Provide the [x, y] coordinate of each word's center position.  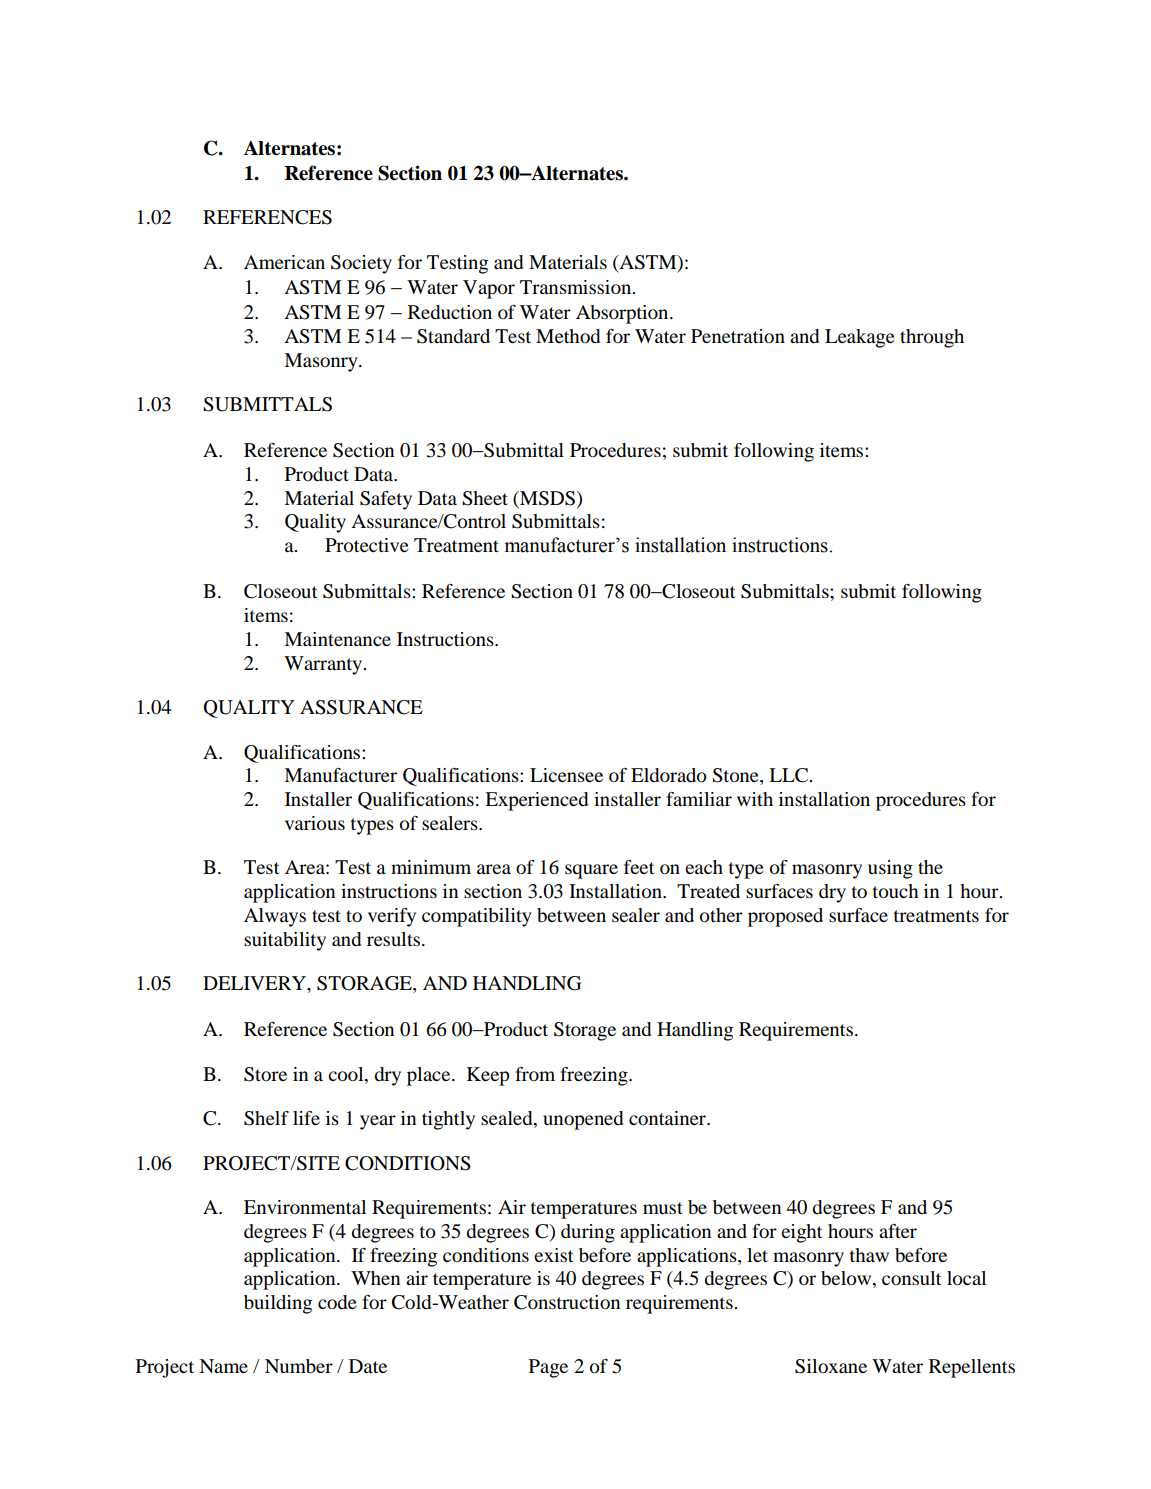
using [890, 869]
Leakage [860, 338]
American [284, 262]
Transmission [577, 287]
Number [299, 1366]
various [315, 823]
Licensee [566, 775]
